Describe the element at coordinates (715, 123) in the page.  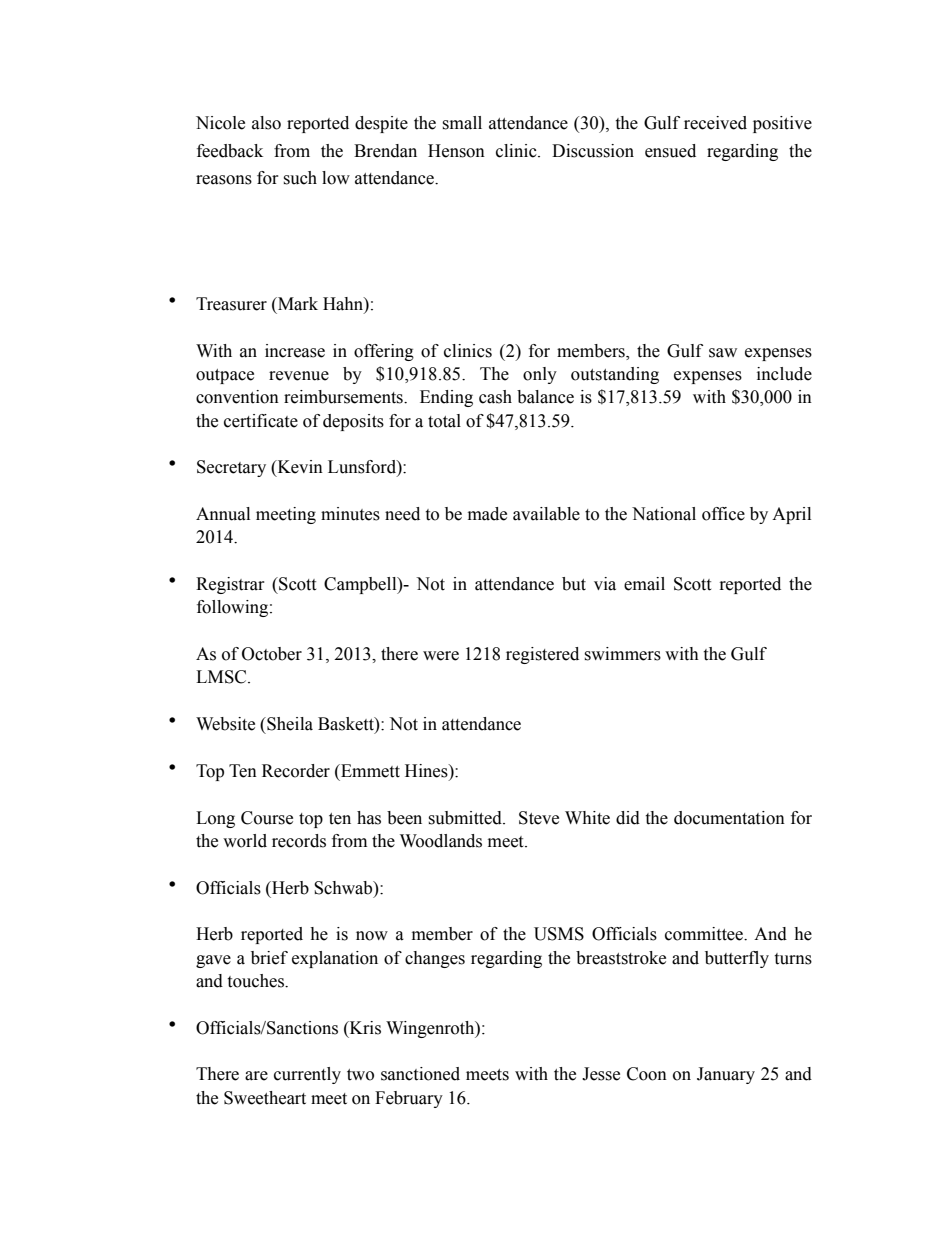
I see `received` at that location.
